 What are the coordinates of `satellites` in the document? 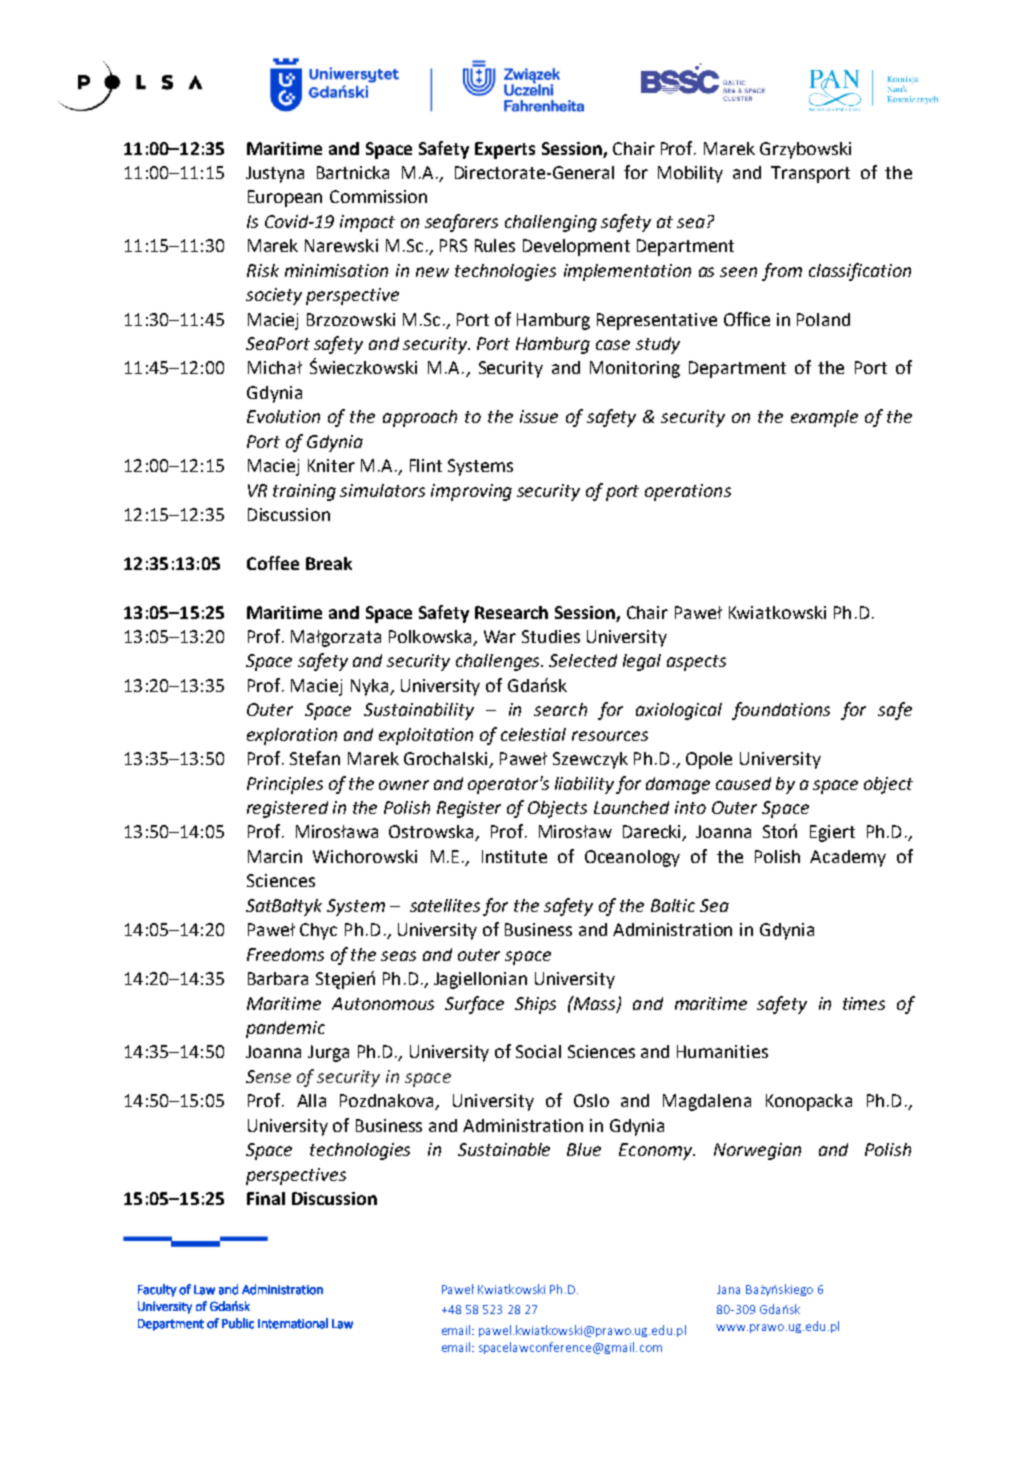 It's located at (445, 905).
